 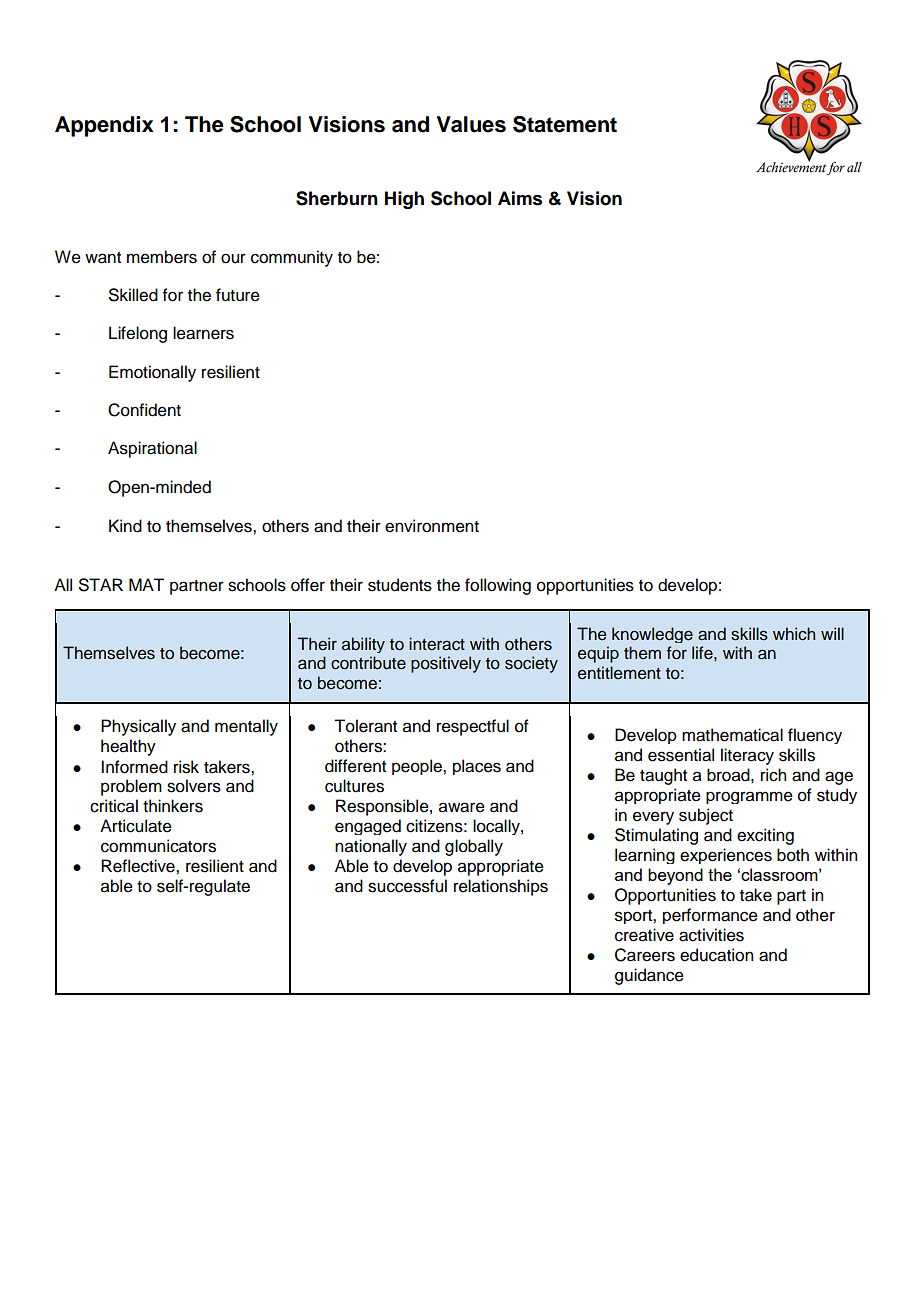 I want to click on environment, so click(x=432, y=526).
